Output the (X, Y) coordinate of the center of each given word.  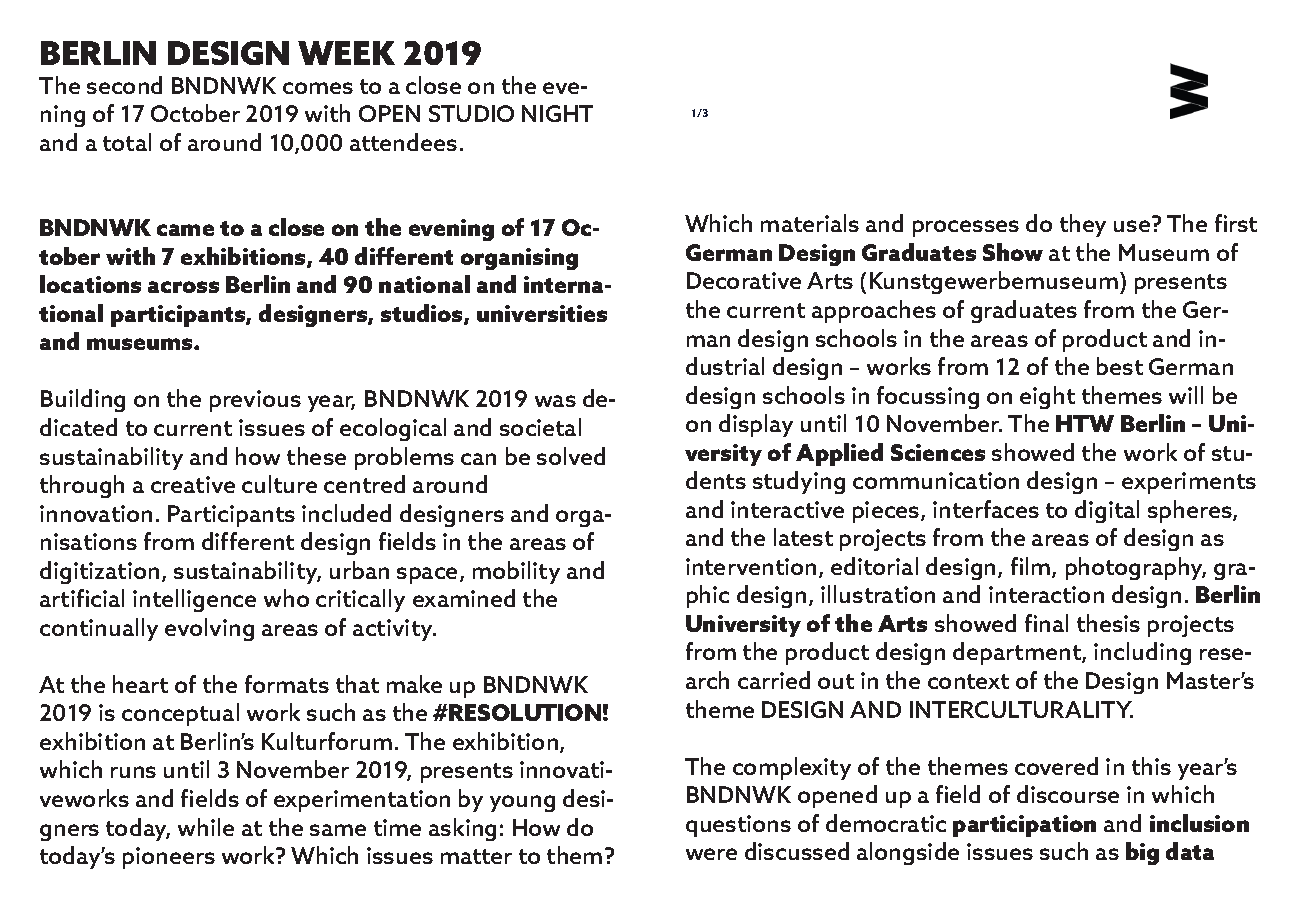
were (711, 854)
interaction (1046, 594)
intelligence (194, 600)
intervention (751, 566)
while (206, 827)
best (1120, 366)
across (183, 287)
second (124, 85)
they (1083, 225)
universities (542, 313)
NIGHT (557, 113)
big (1142, 853)
